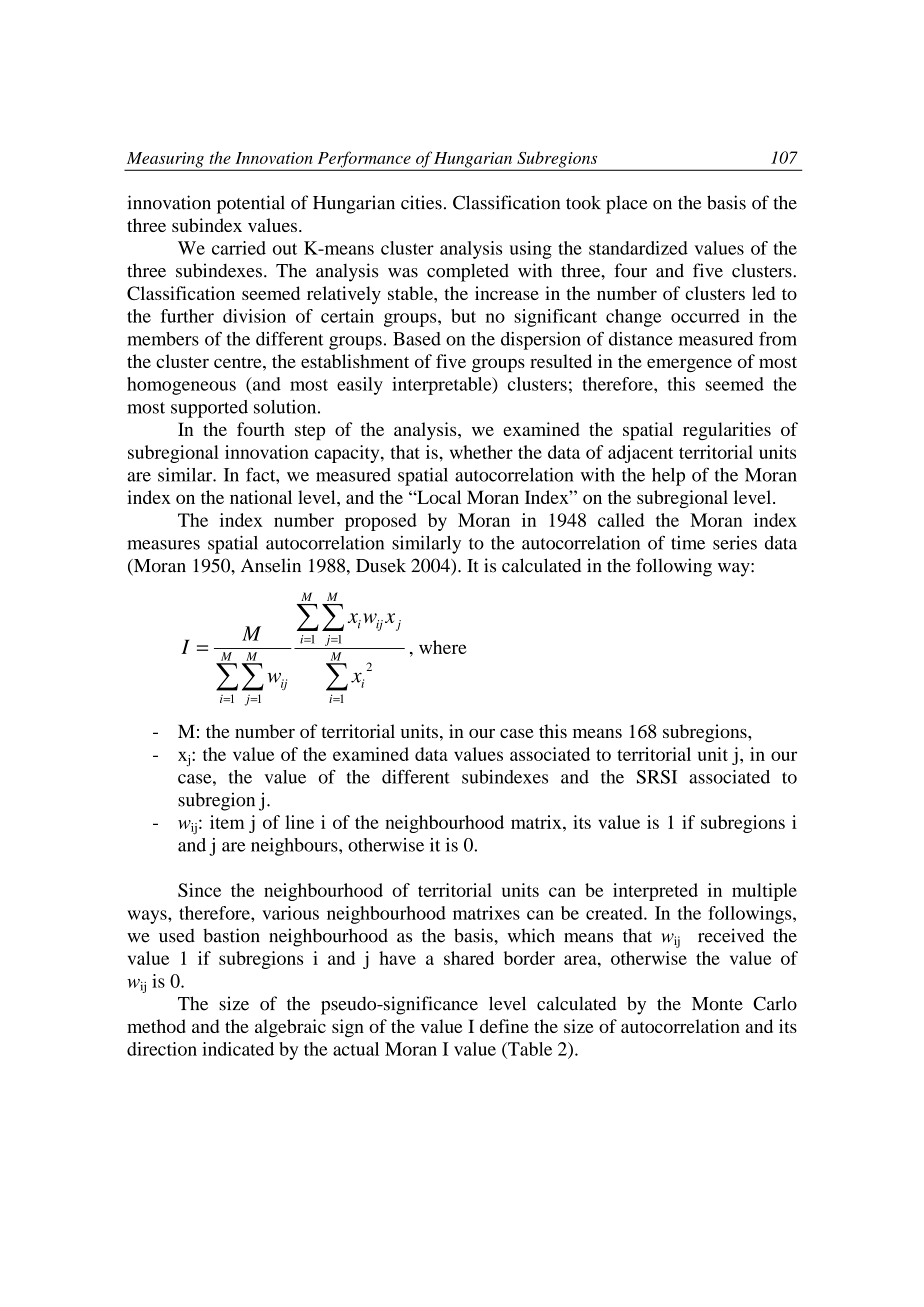 This page has width=924, height=1307. What do you see at coordinates (504, 1026) in the page?
I see `define` at bounding box center [504, 1026].
